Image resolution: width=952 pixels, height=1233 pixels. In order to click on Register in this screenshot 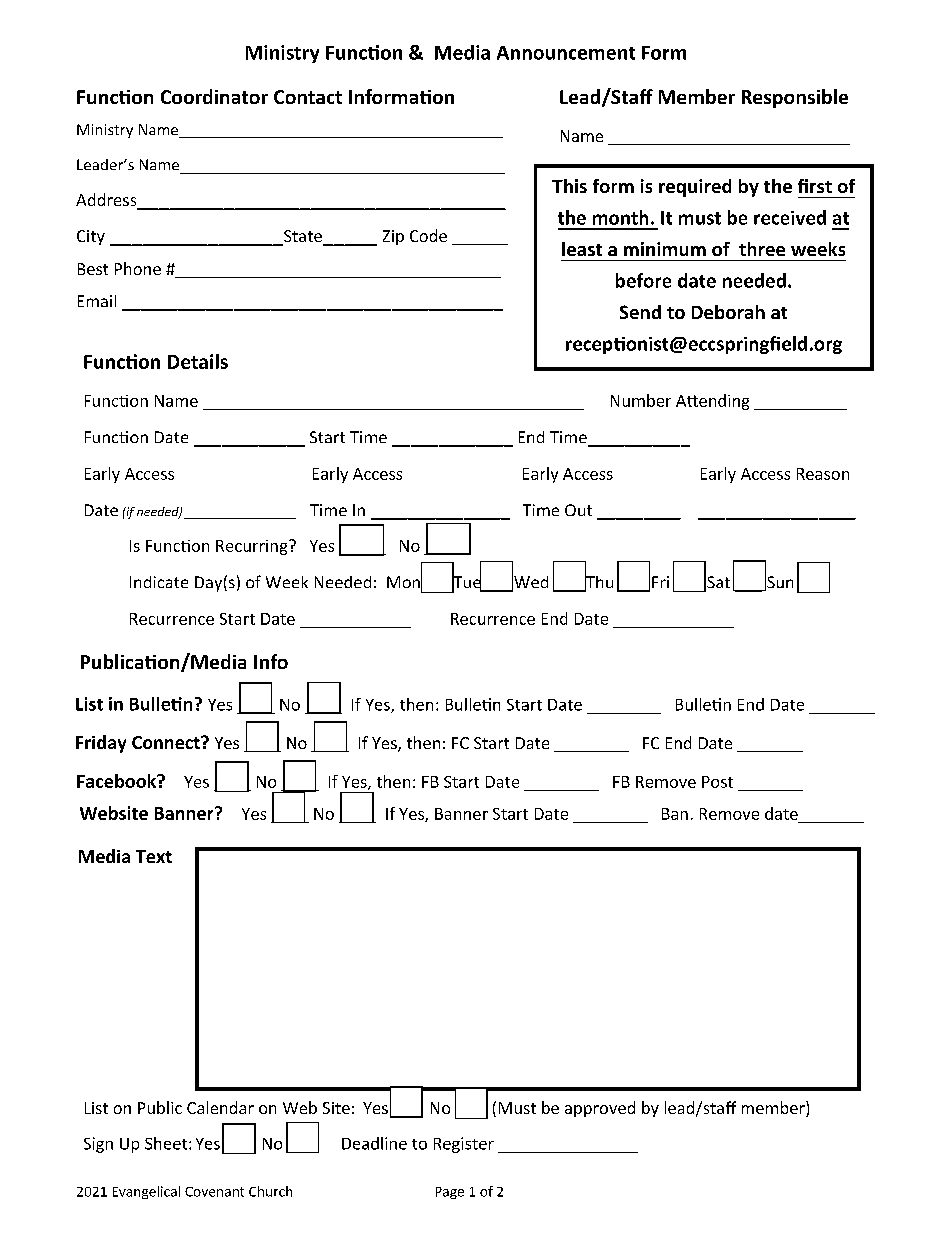, I will do `click(464, 1145)`.
